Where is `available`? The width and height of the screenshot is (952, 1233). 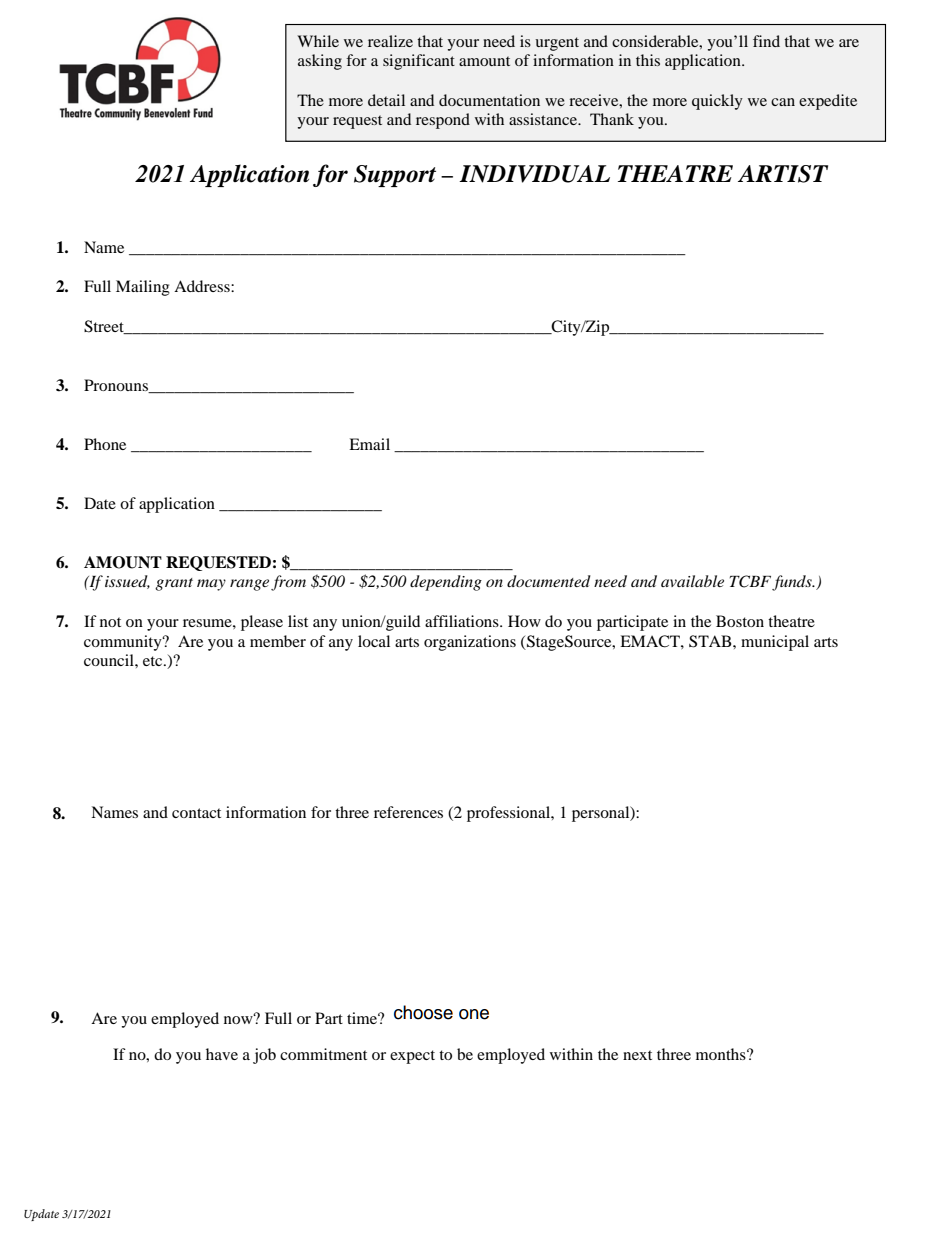 available is located at coordinates (692, 581).
